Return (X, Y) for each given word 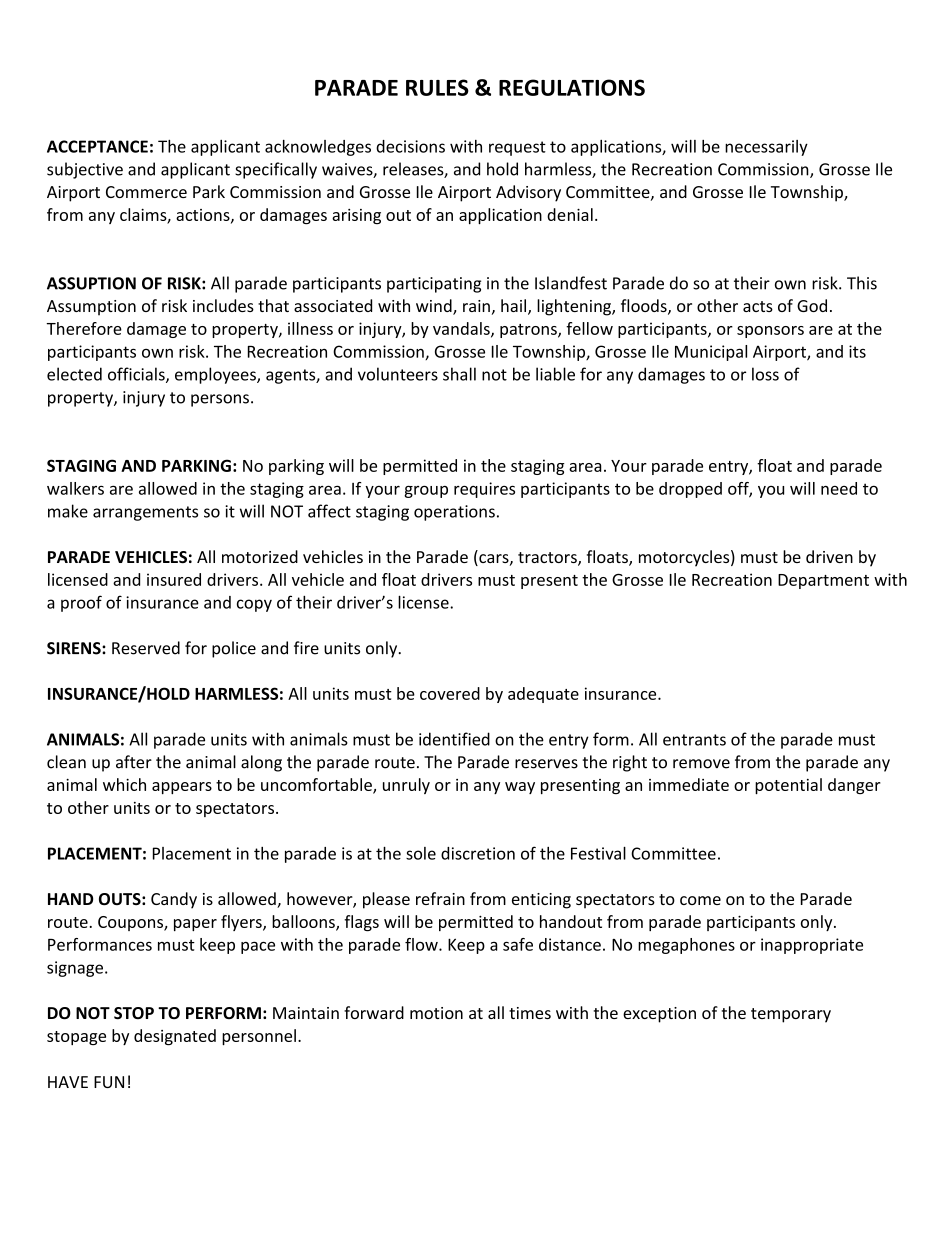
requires (484, 490)
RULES (437, 87)
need (839, 488)
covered (450, 693)
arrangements (145, 513)
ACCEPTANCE (97, 146)
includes (223, 305)
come (700, 900)
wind (435, 307)
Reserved (146, 648)
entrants (694, 740)
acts (758, 306)
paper (195, 925)
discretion (478, 853)
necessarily (766, 148)
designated (175, 1037)
